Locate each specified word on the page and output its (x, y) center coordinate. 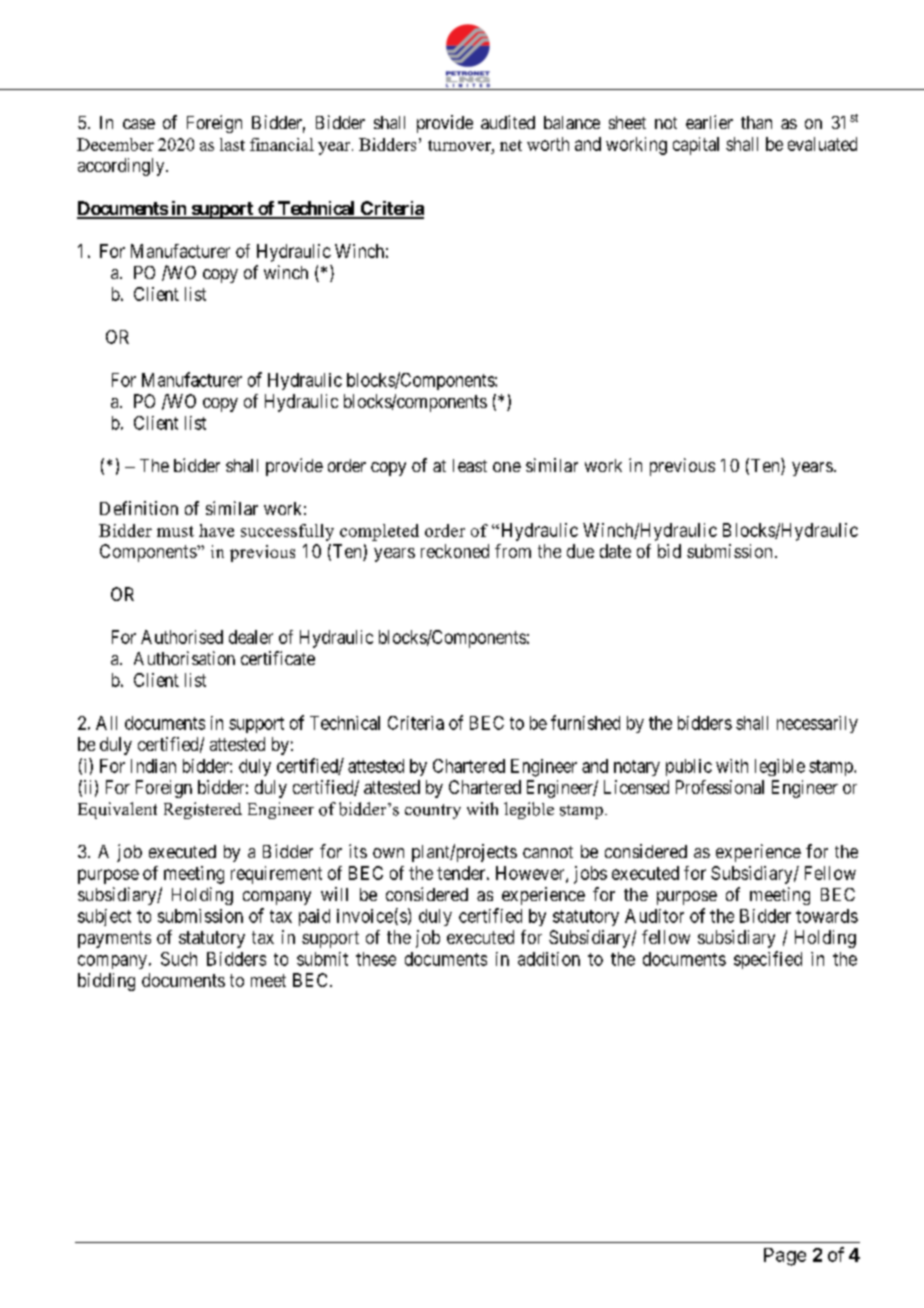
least (470, 465)
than (756, 122)
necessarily (817, 724)
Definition (139, 508)
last (232, 144)
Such (179, 959)
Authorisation (184, 658)
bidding (106, 982)
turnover (460, 145)
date (615, 551)
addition (549, 959)
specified (768, 960)
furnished (585, 722)
